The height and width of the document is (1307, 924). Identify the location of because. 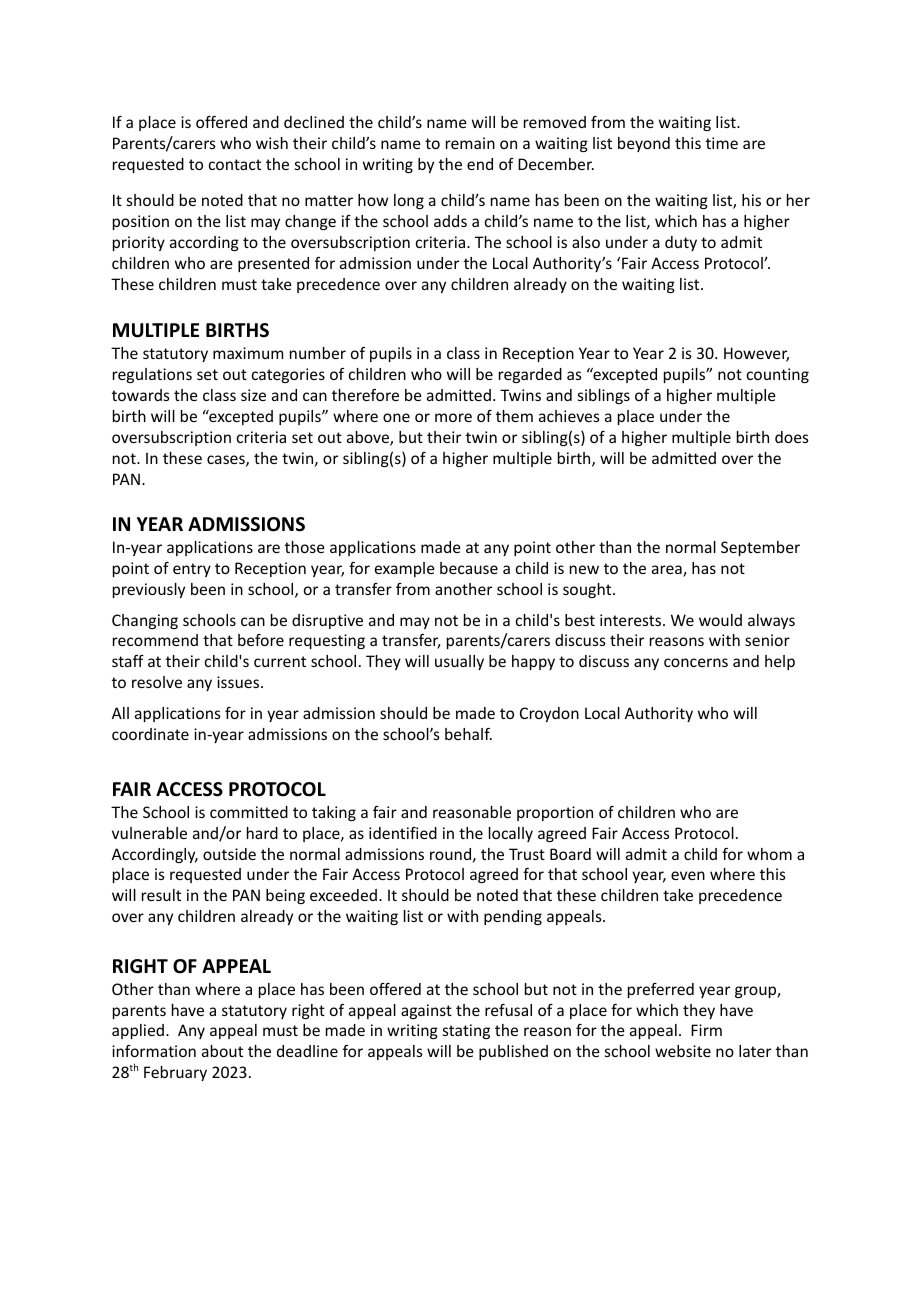
(469, 568).
